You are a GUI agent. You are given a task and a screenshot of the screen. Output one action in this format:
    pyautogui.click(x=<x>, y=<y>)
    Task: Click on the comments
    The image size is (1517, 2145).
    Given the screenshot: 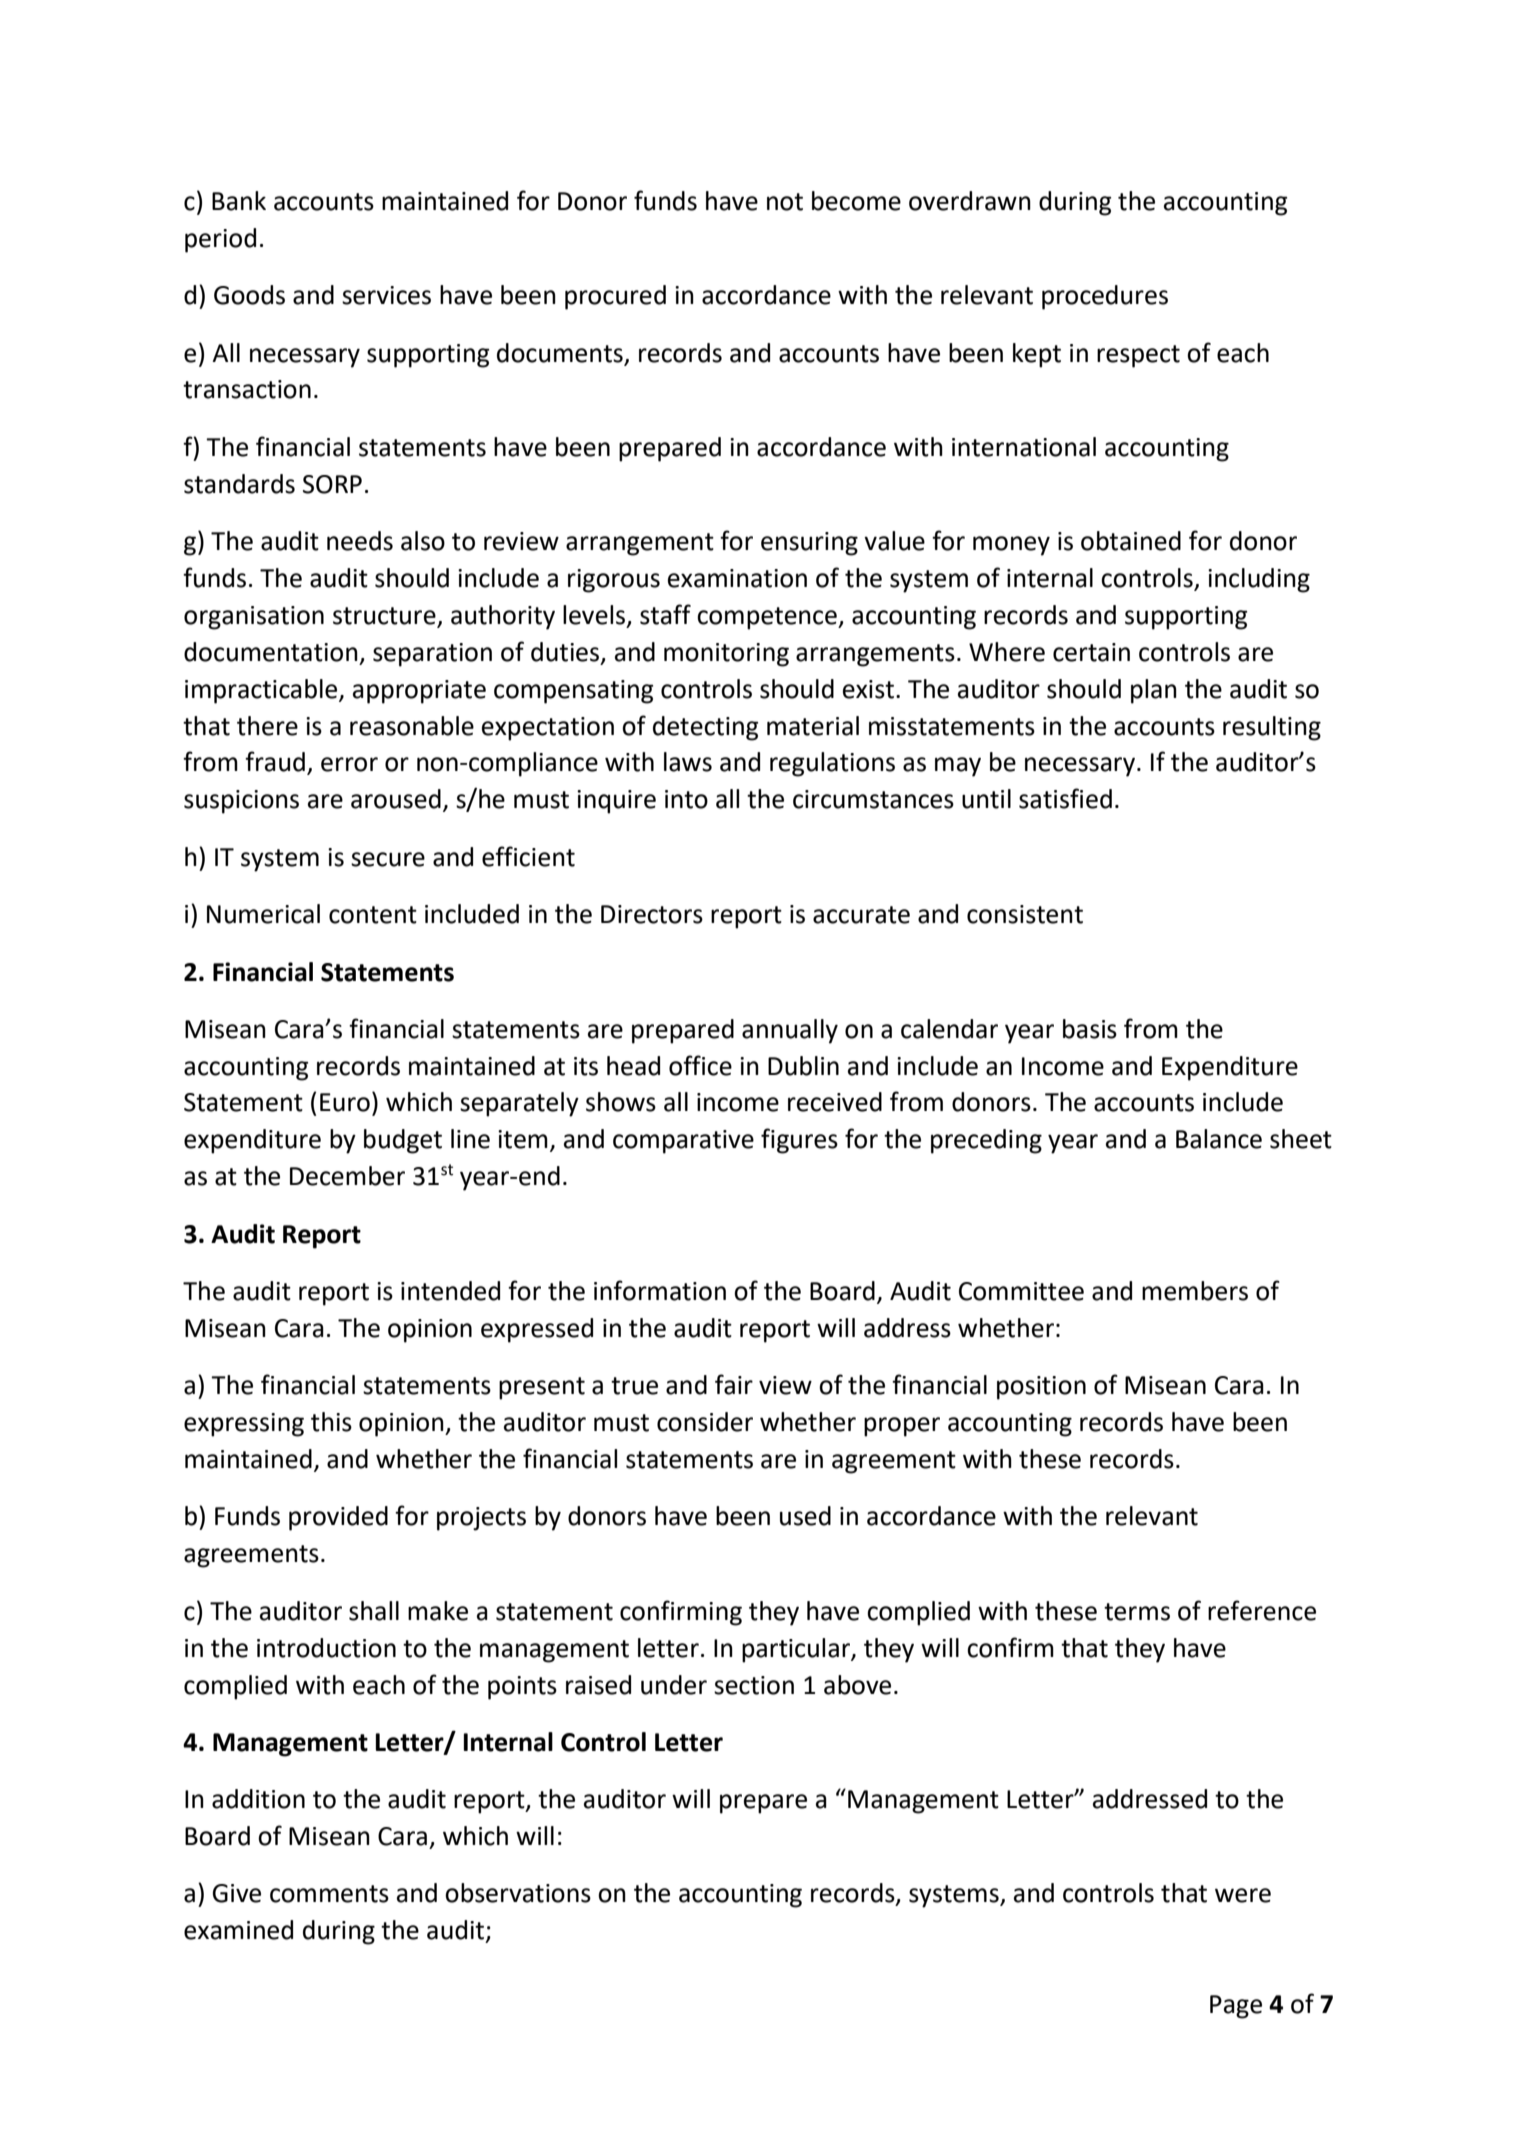 What is the action you would take?
    pyautogui.click(x=329, y=1894)
